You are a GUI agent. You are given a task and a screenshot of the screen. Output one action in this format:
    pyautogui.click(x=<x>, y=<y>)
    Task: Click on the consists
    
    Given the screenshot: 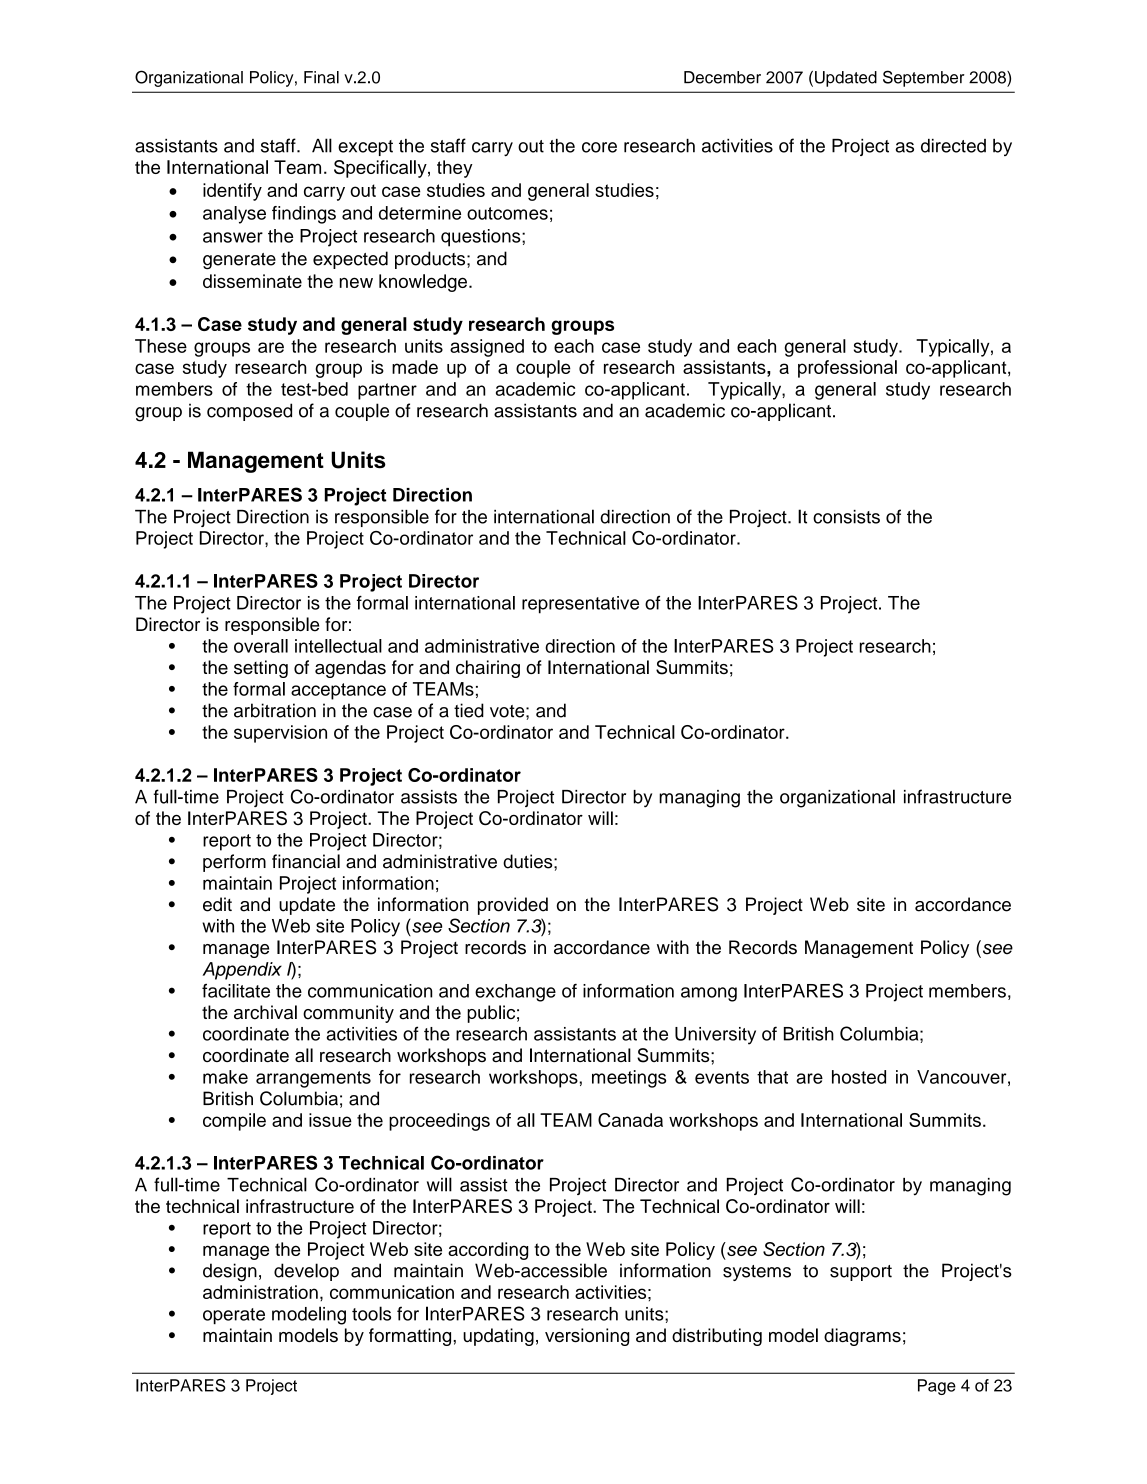 What is the action you would take?
    pyautogui.click(x=846, y=517)
